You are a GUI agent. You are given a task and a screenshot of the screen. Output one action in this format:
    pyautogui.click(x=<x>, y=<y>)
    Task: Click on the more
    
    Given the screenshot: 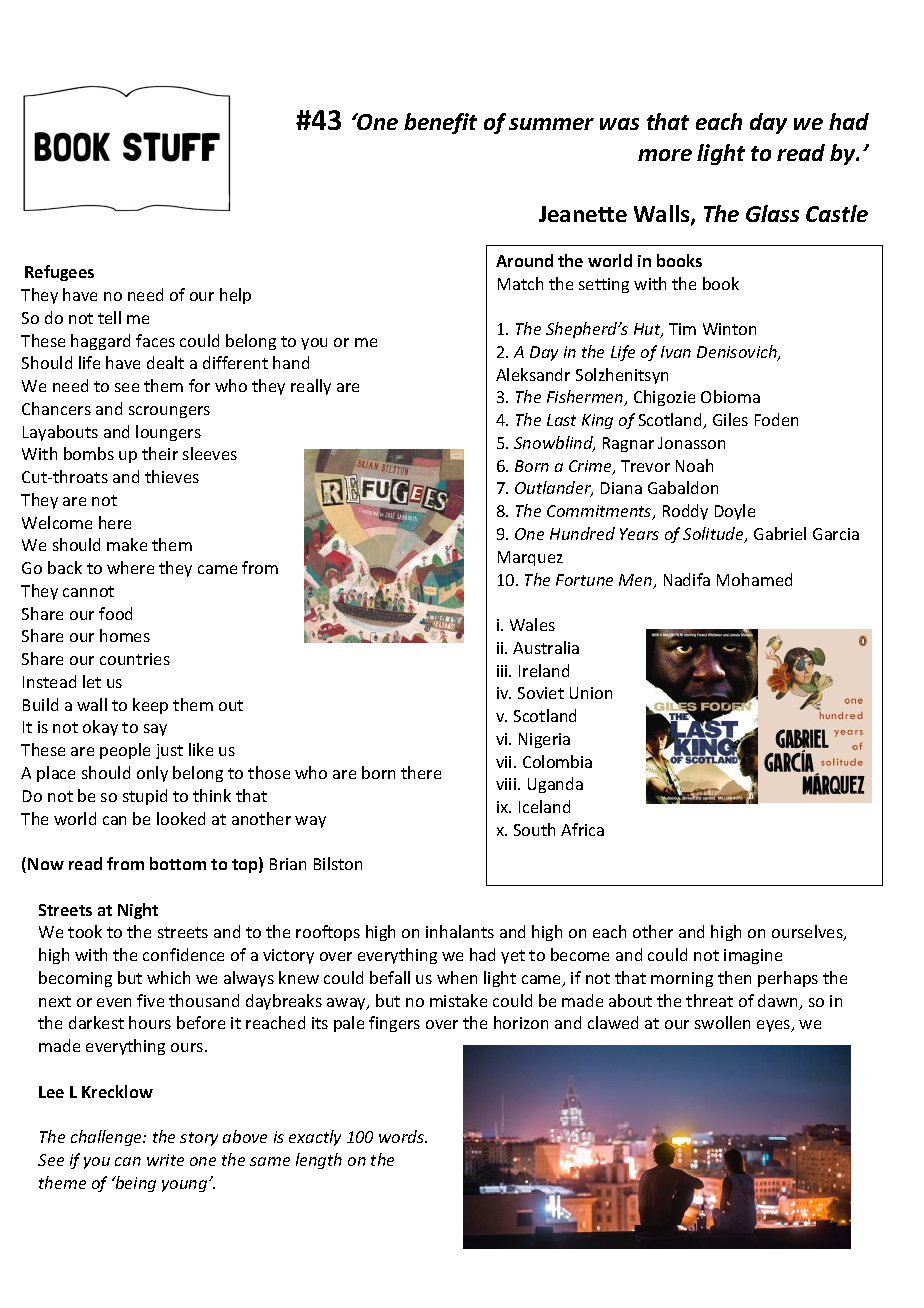 What is the action you would take?
    pyautogui.click(x=665, y=155)
